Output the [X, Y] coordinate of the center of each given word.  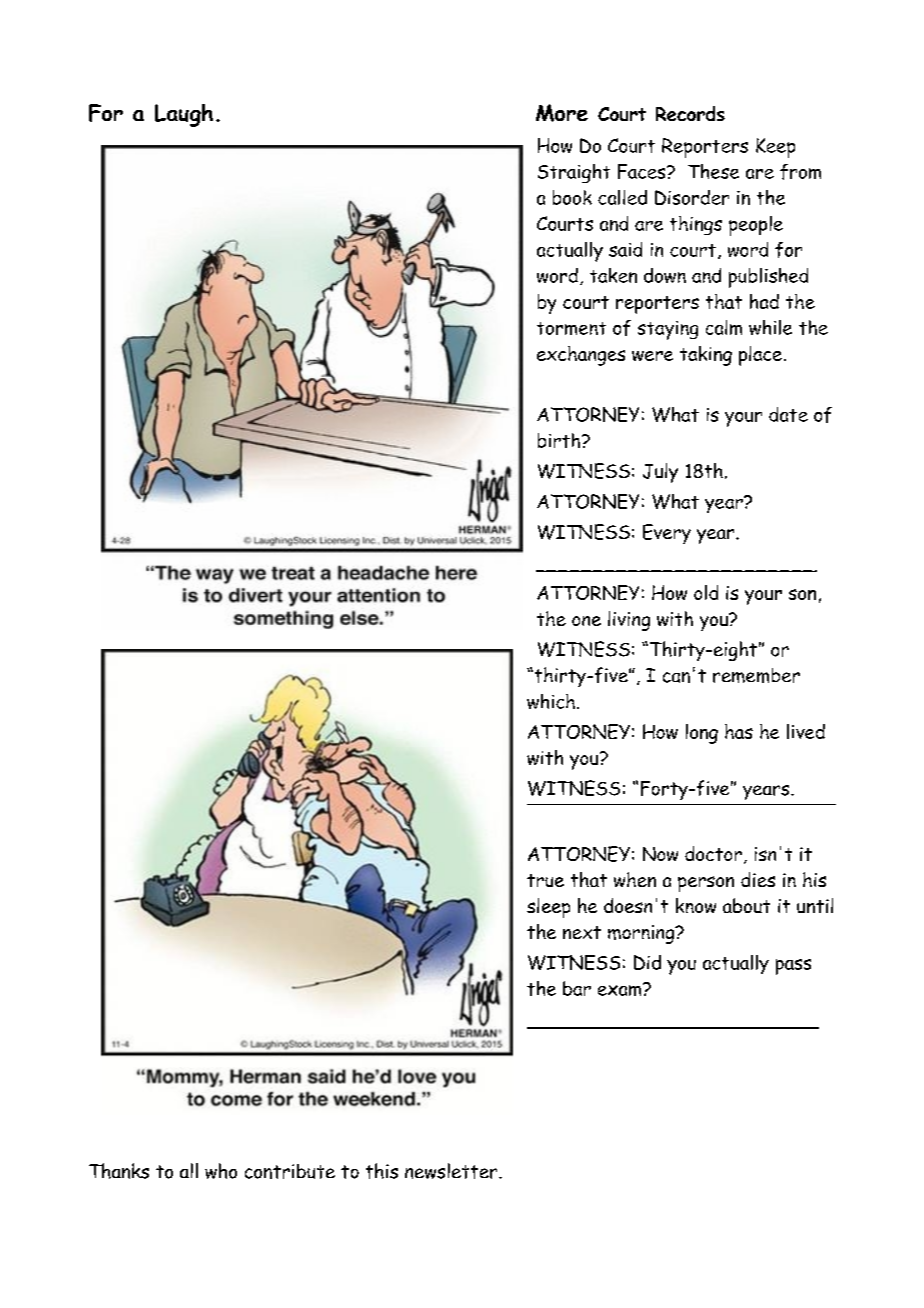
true [545, 880]
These [713, 171]
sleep [548, 908]
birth [559, 440]
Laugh [184, 115]
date [788, 414]
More [562, 113]
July [660, 473]
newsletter [452, 1171]
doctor [713, 853]
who [221, 1171]
